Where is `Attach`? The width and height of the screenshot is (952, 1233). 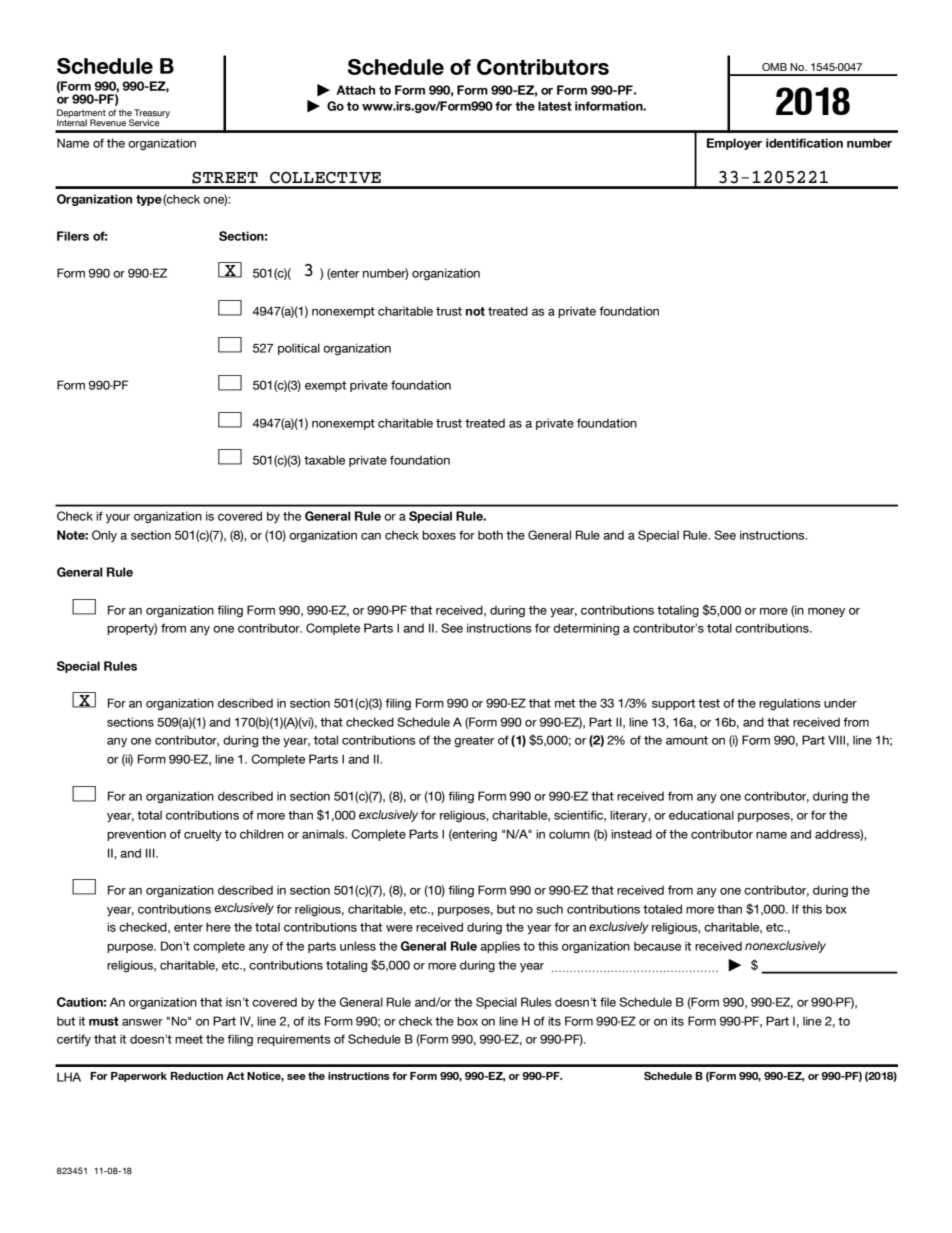 Attach is located at coordinates (355, 90).
